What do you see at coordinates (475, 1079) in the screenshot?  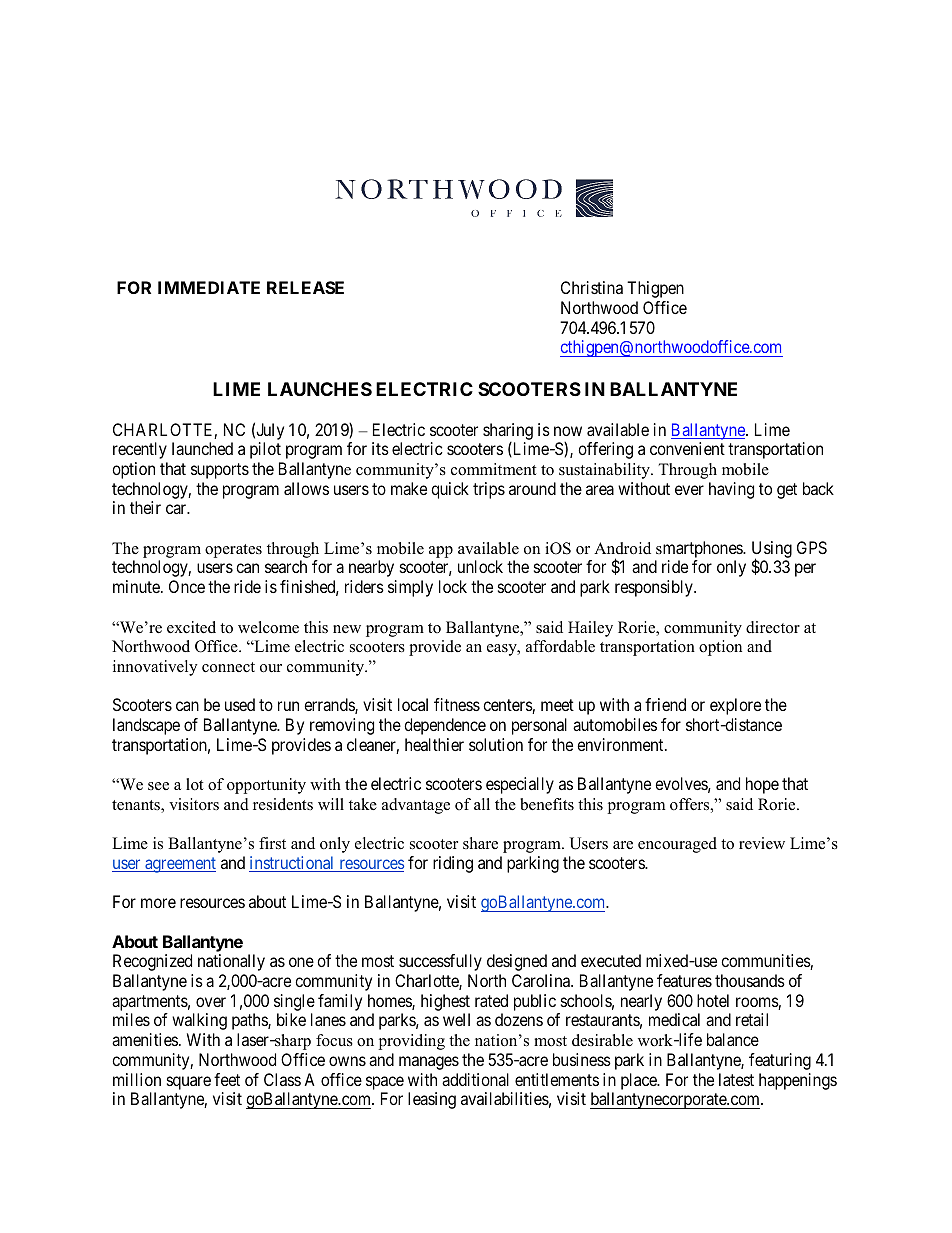 I see `additional` at bounding box center [475, 1079].
